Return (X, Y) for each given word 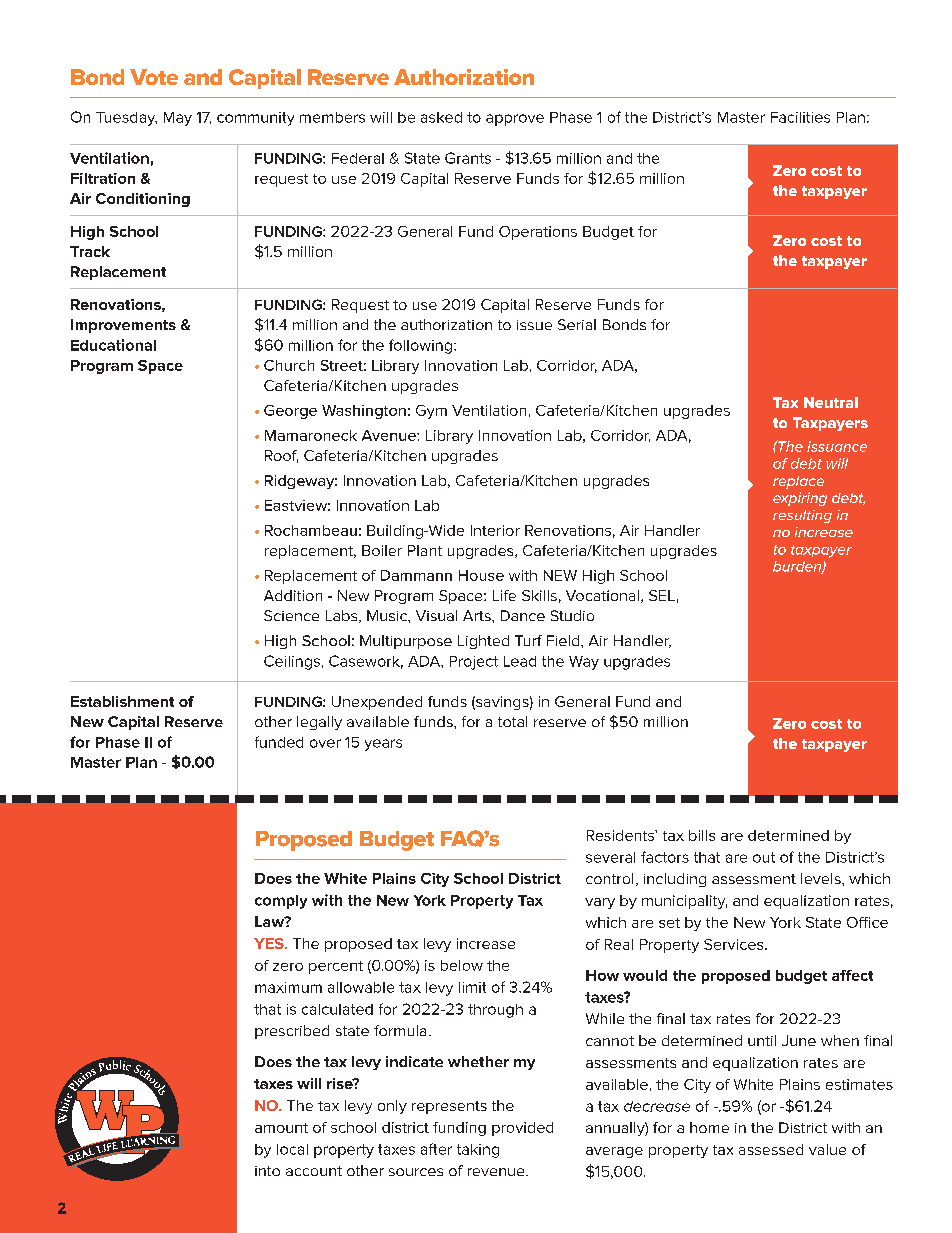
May (178, 119)
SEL (662, 595)
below (462, 965)
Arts (478, 615)
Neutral (831, 402)
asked (441, 117)
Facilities (800, 117)
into (267, 1171)
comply (281, 902)
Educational (113, 345)
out (764, 857)
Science (291, 615)
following (420, 346)
